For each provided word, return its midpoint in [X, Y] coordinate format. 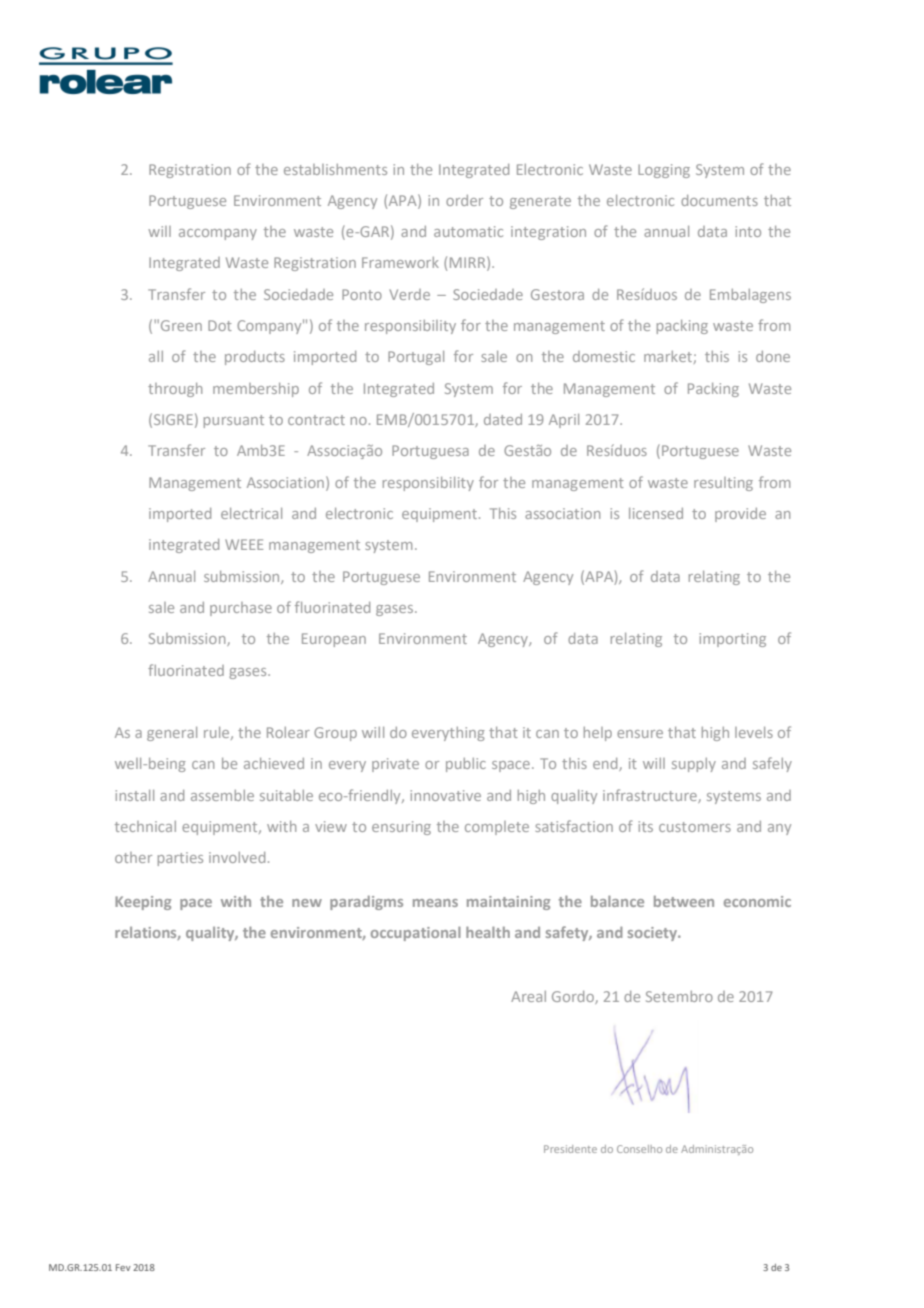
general [172, 734]
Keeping [143, 903]
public [466, 765]
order [464, 200]
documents [719, 200]
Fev [123, 1267]
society [653, 934]
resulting [723, 484]
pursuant [234, 421]
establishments [335, 169]
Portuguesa [430, 452]
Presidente [570, 1149]
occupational [416, 933]
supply [694, 765]
